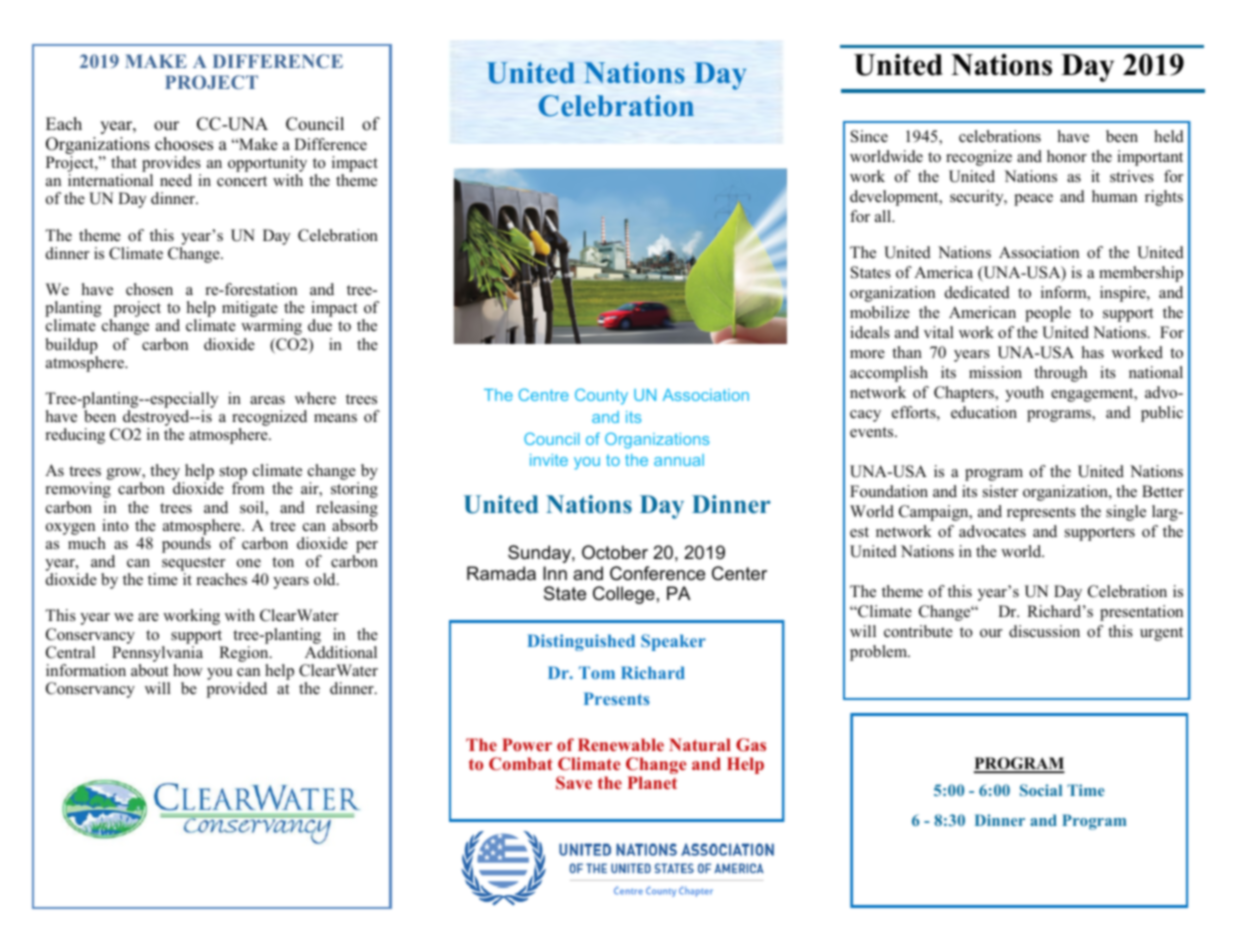 The height and width of the screenshot is (952, 1233). What do you see at coordinates (1000, 491) in the screenshot?
I see `sister` at bounding box center [1000, 491].
